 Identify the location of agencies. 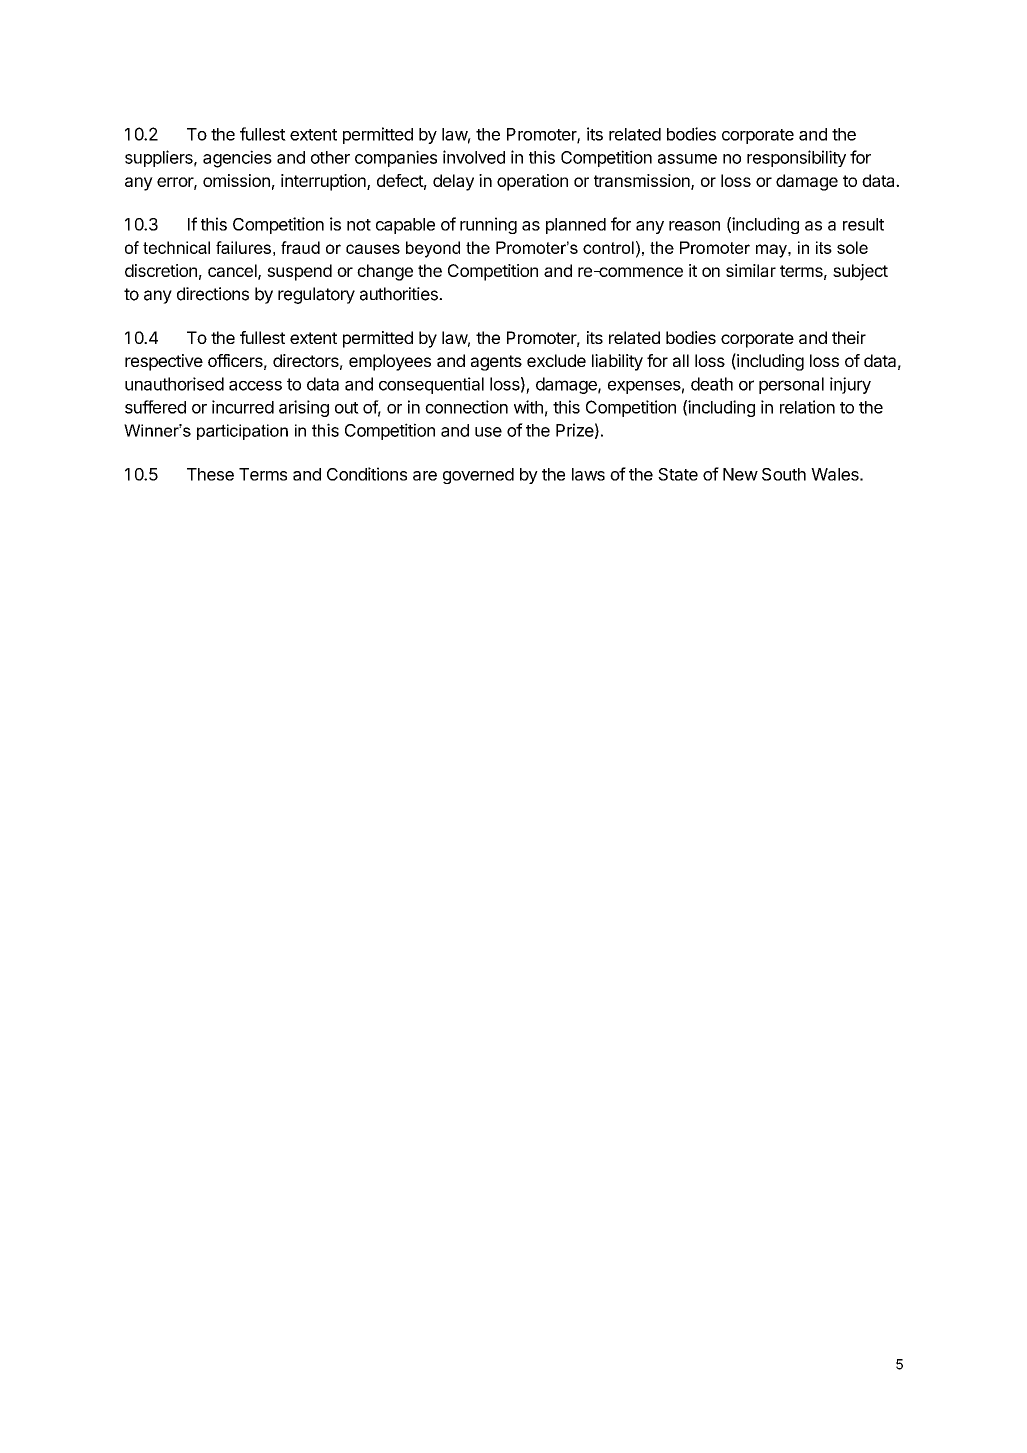
(237, 159).
